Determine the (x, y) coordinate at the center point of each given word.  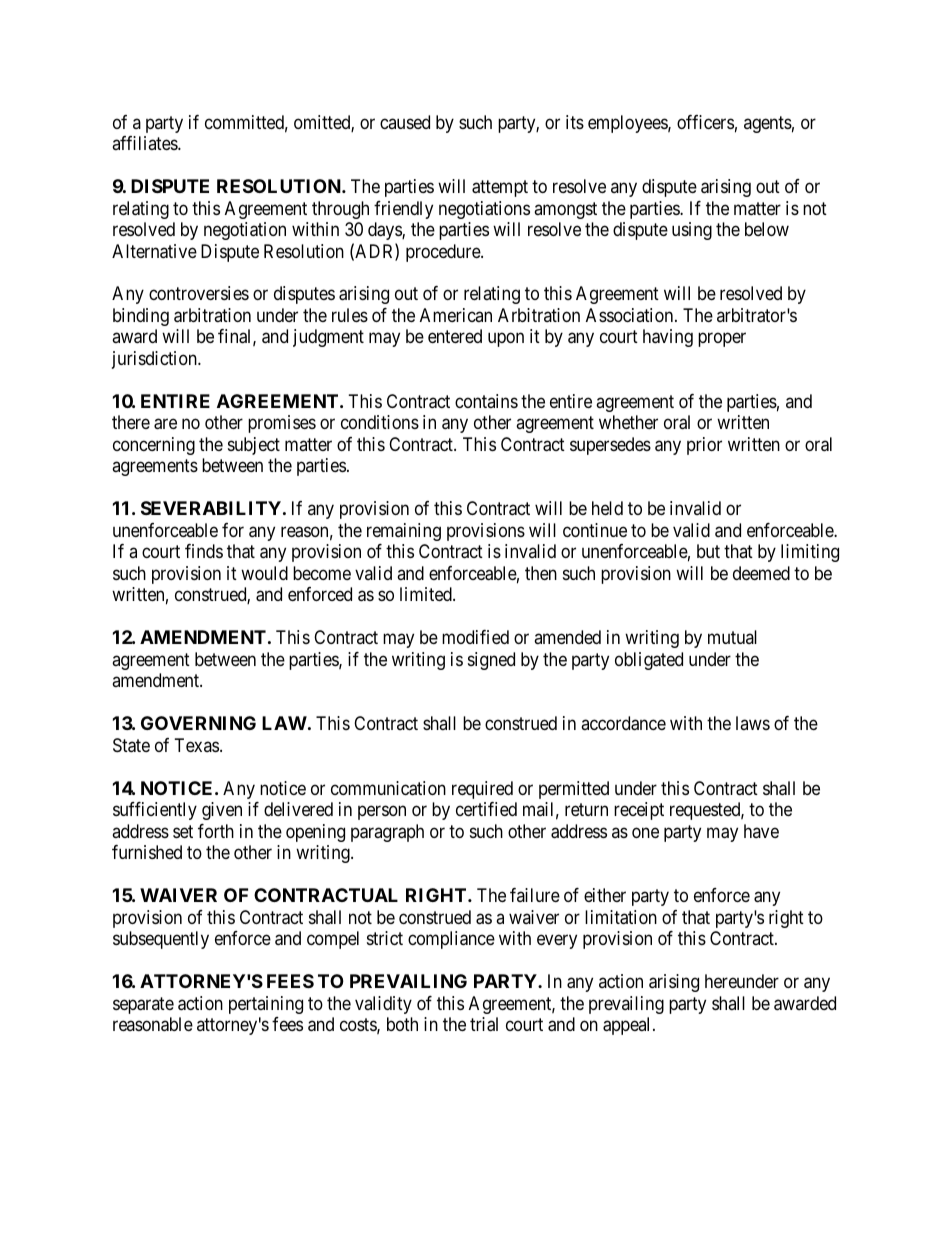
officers (705, 122)
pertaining (266, 1005)
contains (486, 401)
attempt (500, 188)
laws (753, 723)
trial (484, 1024)
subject (254, 446)
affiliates (145, 143)
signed (491, 661)
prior (704, 446)
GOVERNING (198, 723)
